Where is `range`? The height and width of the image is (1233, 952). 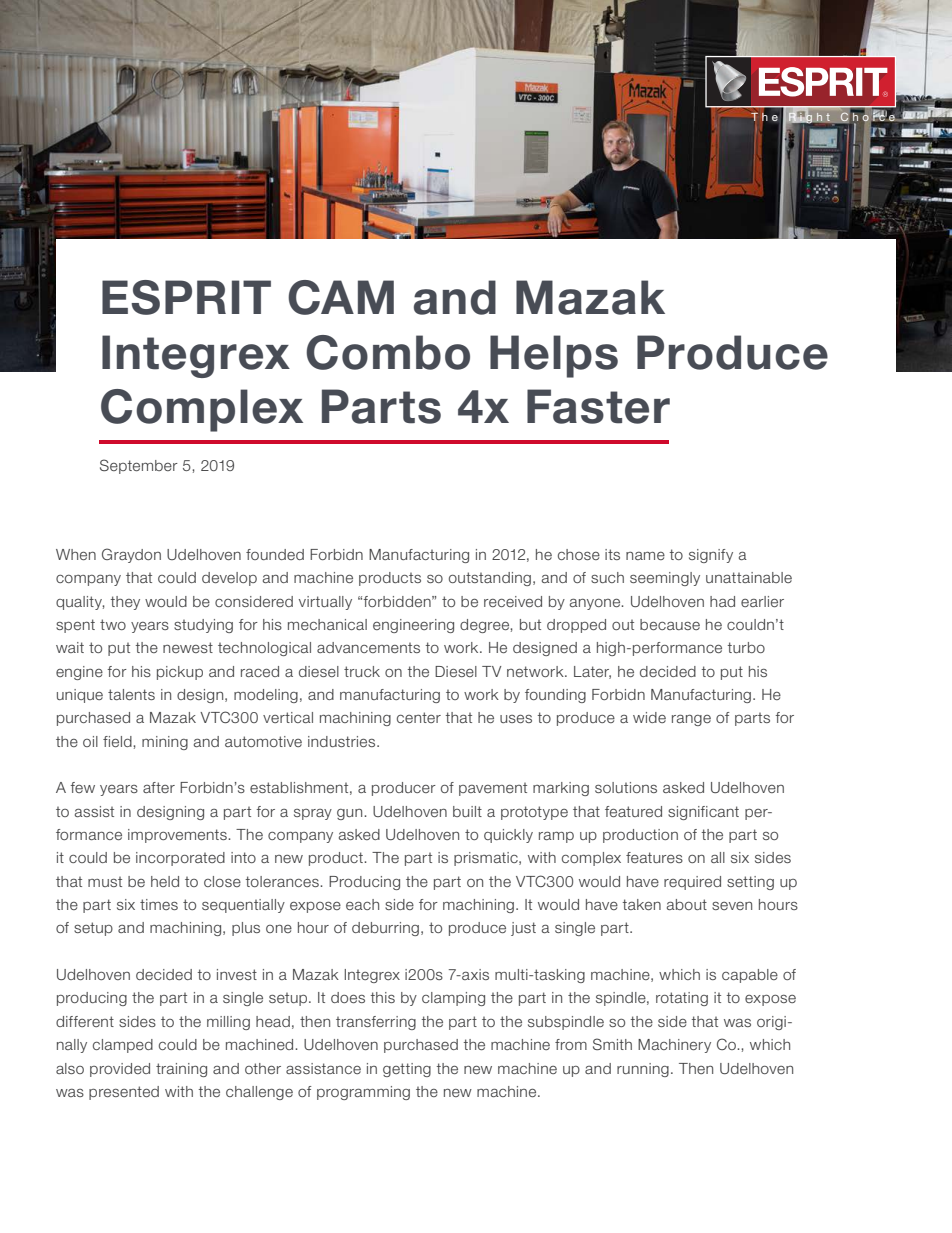
range is located at coordinates (691, 720).
